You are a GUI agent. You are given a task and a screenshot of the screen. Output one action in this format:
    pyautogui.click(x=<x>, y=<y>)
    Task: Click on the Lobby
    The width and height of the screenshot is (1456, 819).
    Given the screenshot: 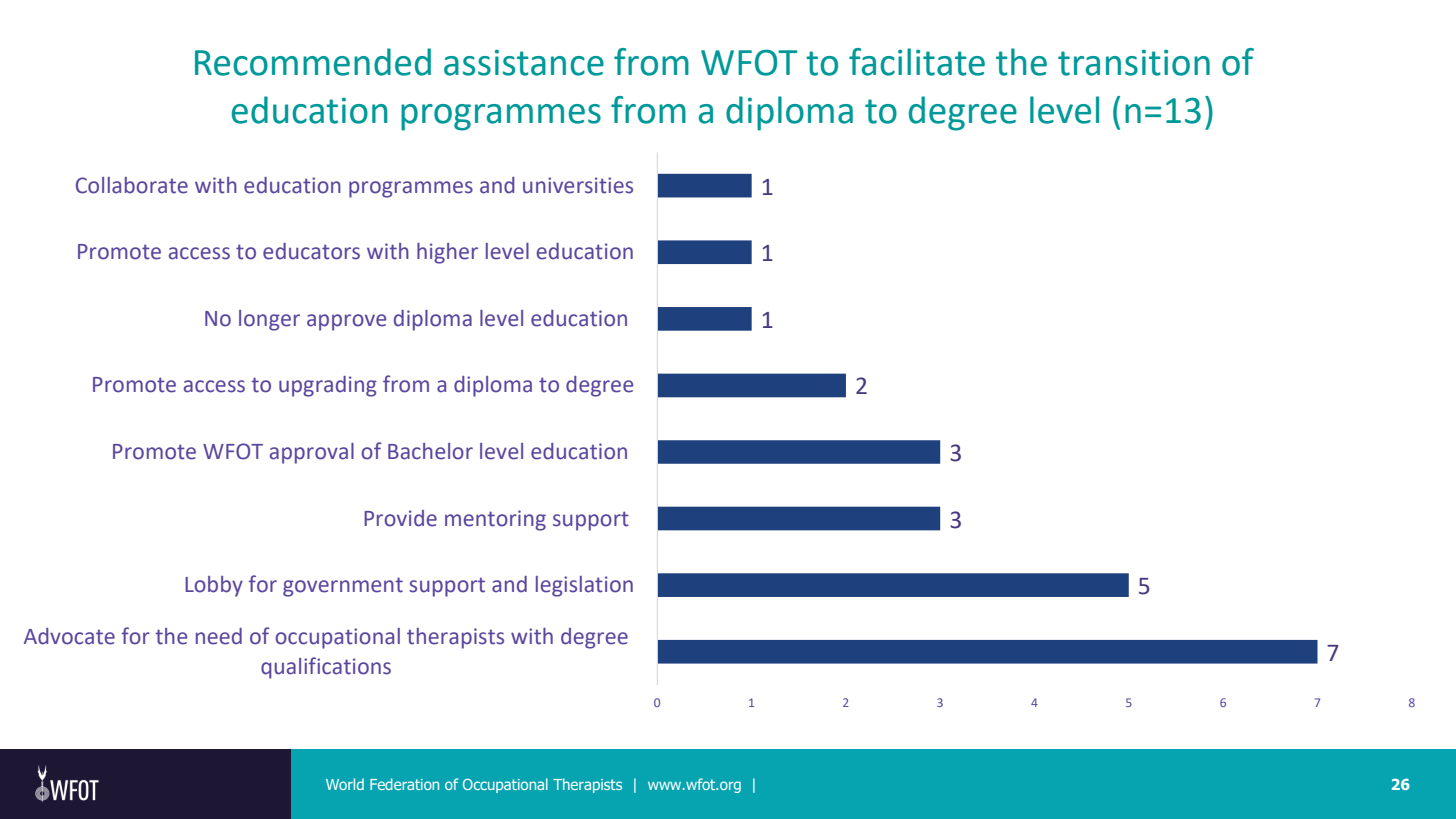 What is the action you would take?
    pyautogui.click(x=214, y=586)
